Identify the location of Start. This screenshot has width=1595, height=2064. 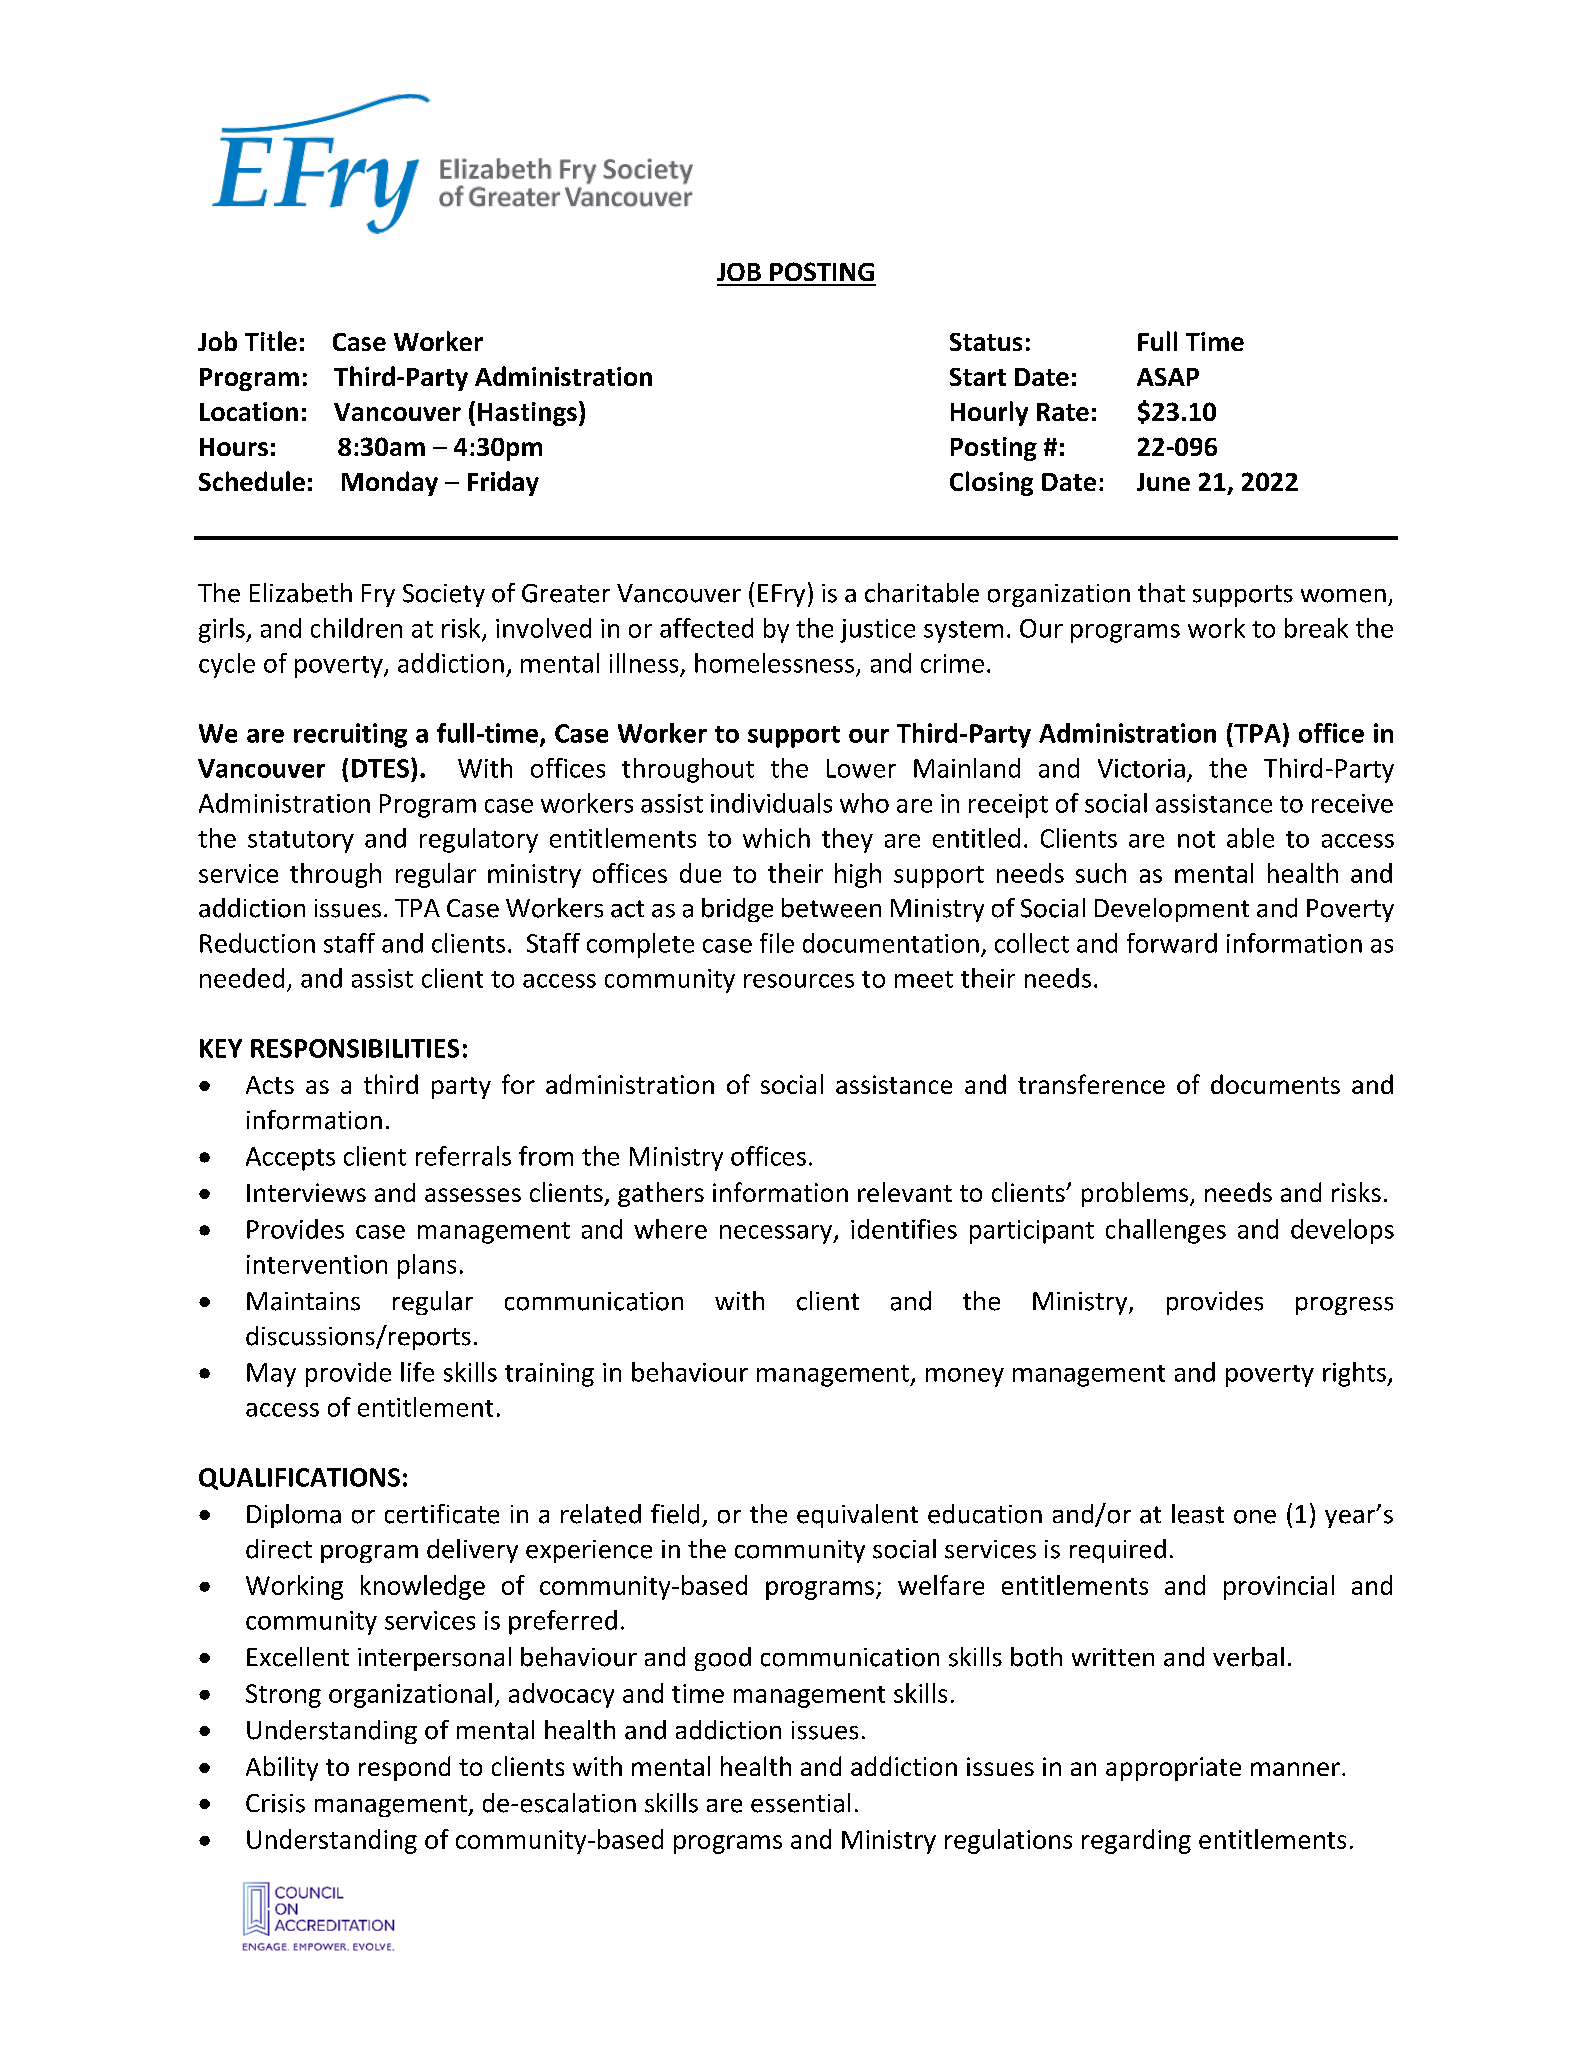
(978, 377).
